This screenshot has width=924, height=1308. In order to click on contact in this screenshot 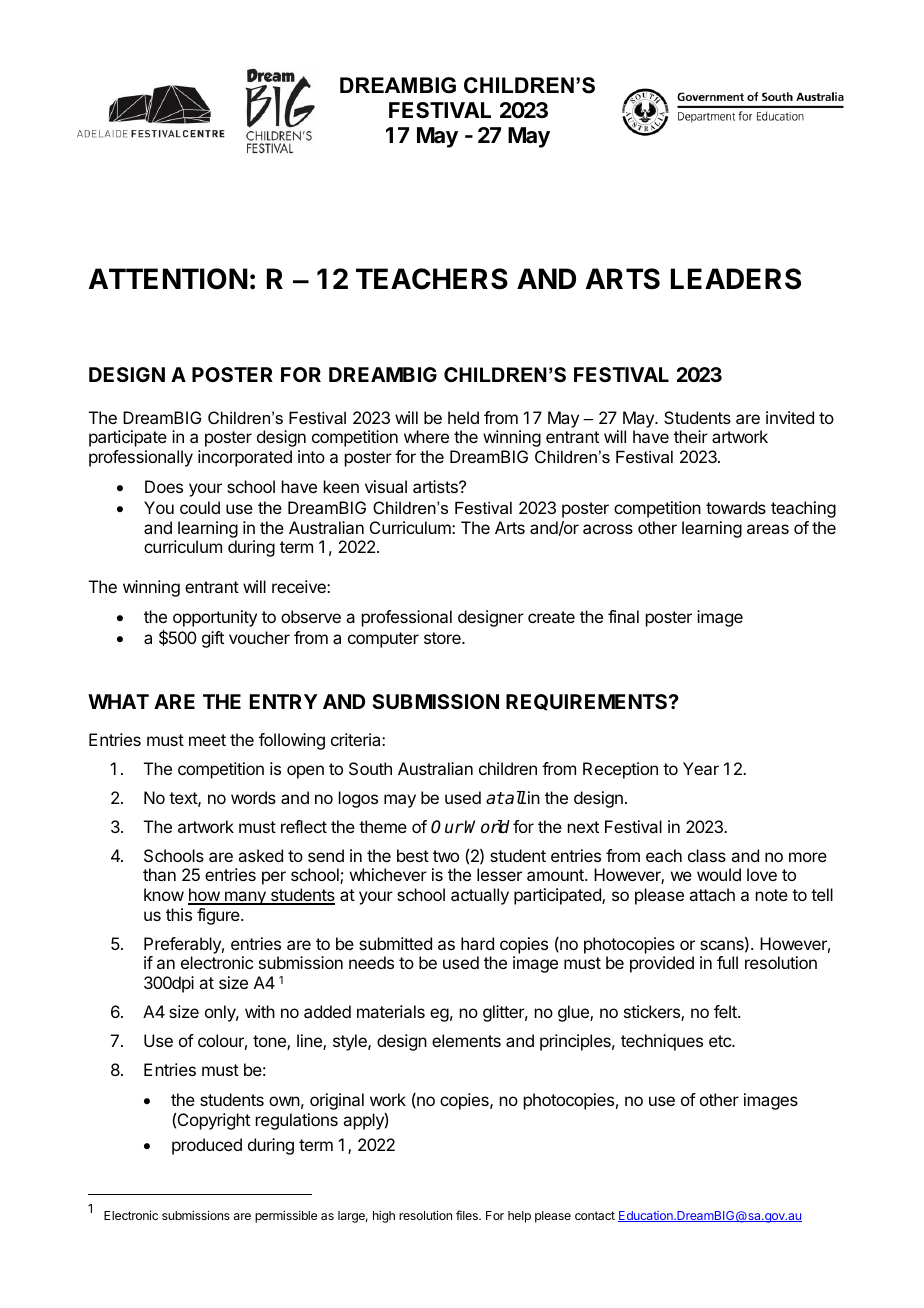, I will do `click(595, 1215)`.
